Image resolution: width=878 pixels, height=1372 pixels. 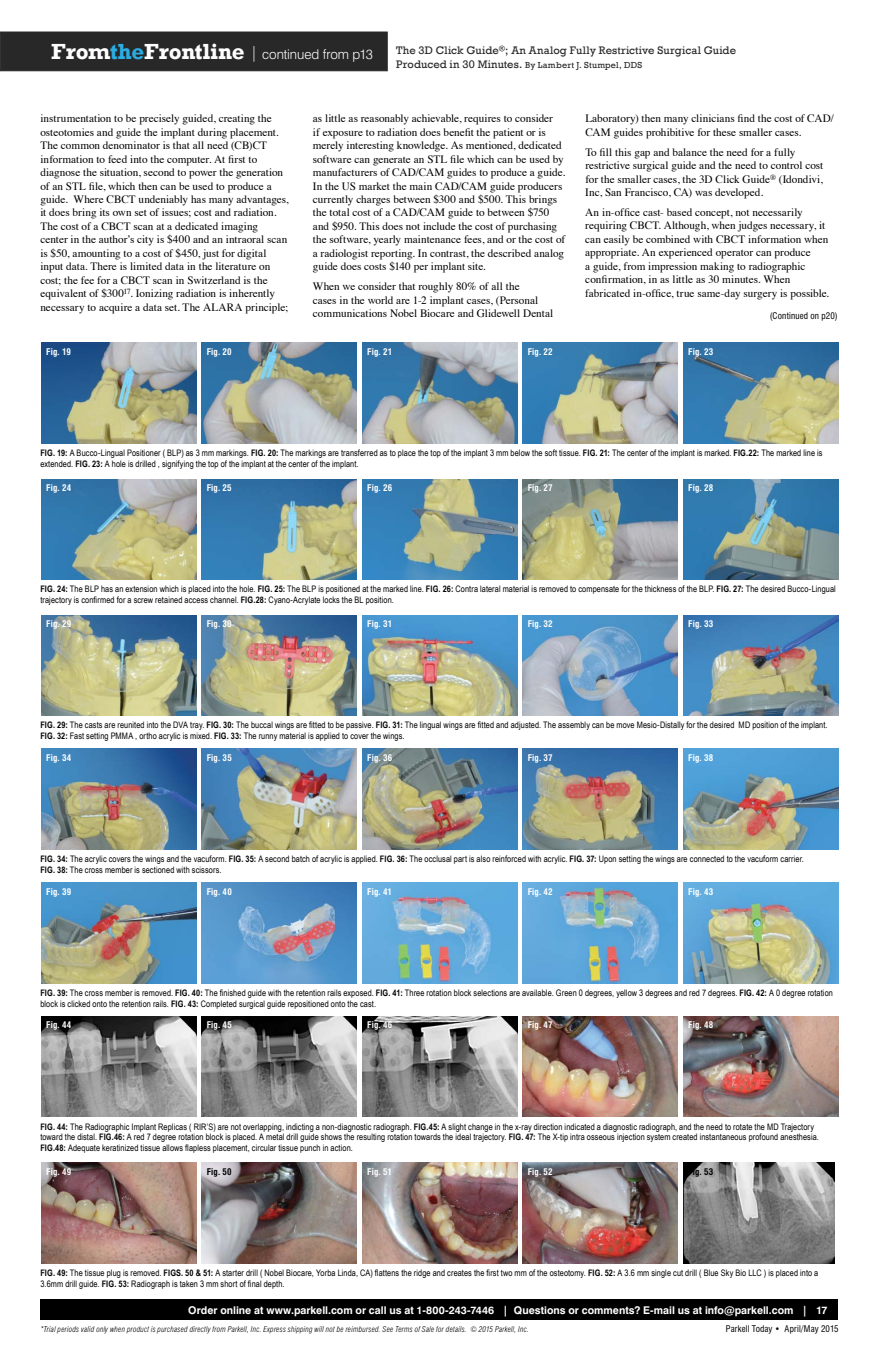 What do you see at coordinates (685, 294) in the screenshot?
I see `true` at bounding box center [685, 294].
